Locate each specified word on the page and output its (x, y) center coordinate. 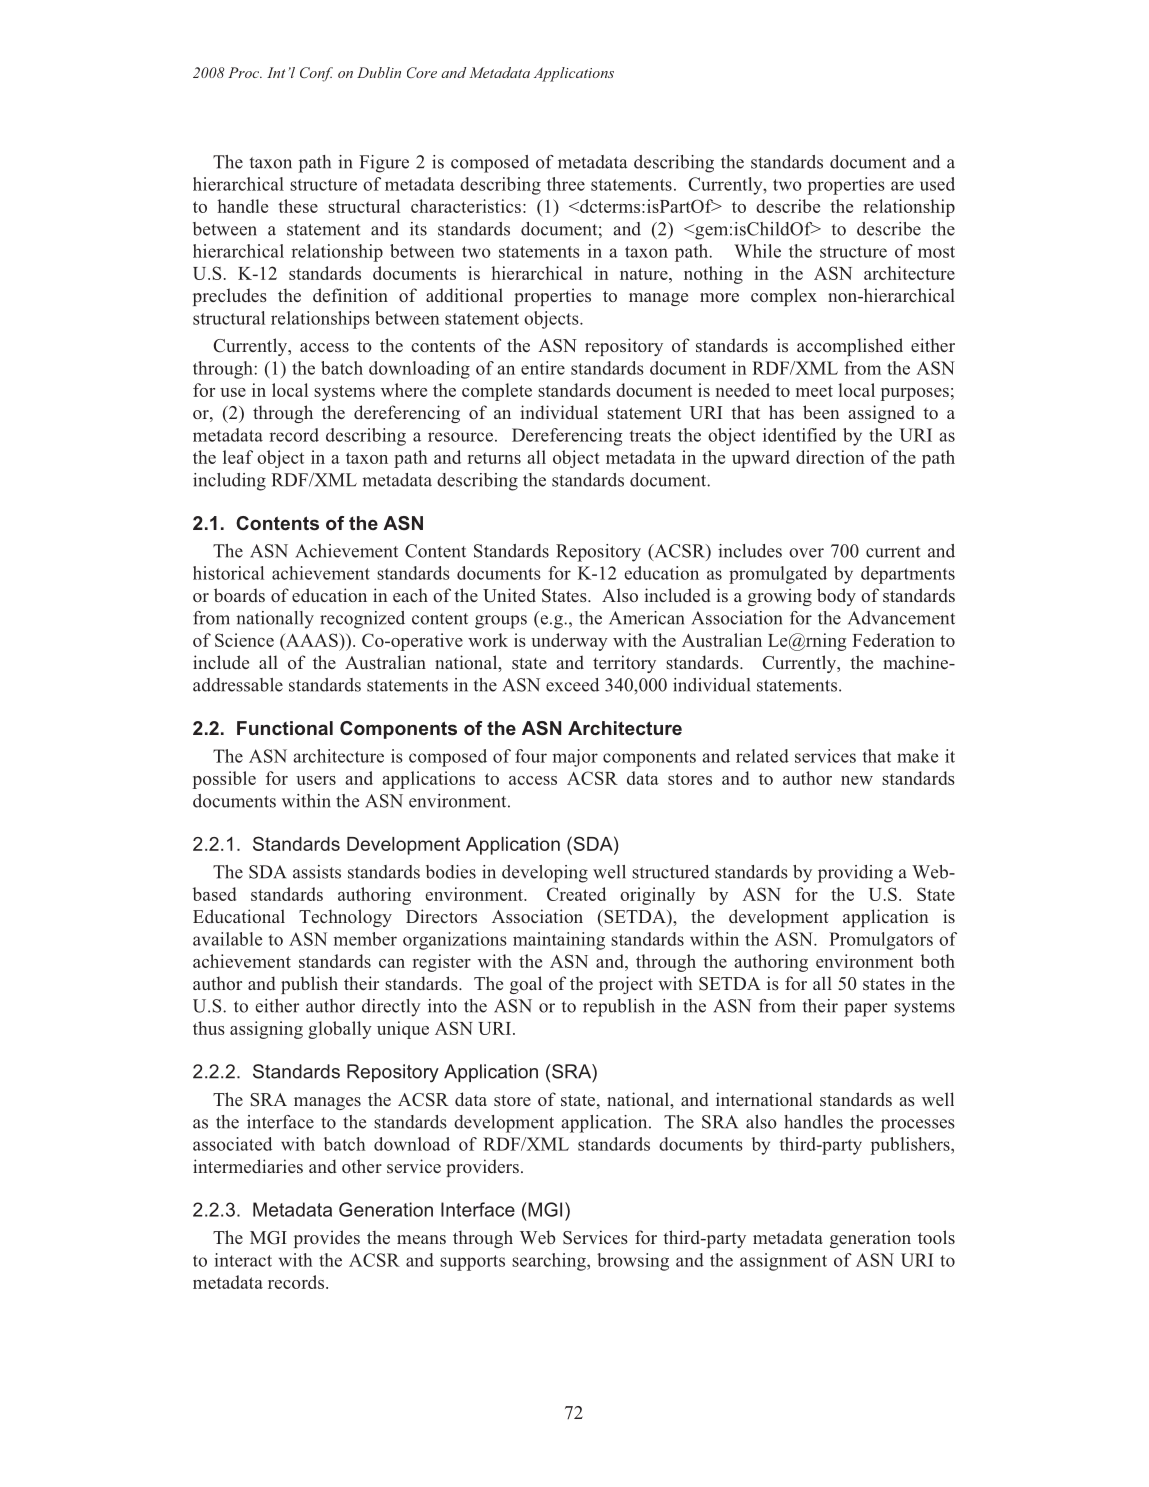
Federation (893, 640)
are (902, 186)
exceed (572, 685)
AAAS (312, 640)
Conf (316, 74)
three (566, 184)
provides (327, 1239)
